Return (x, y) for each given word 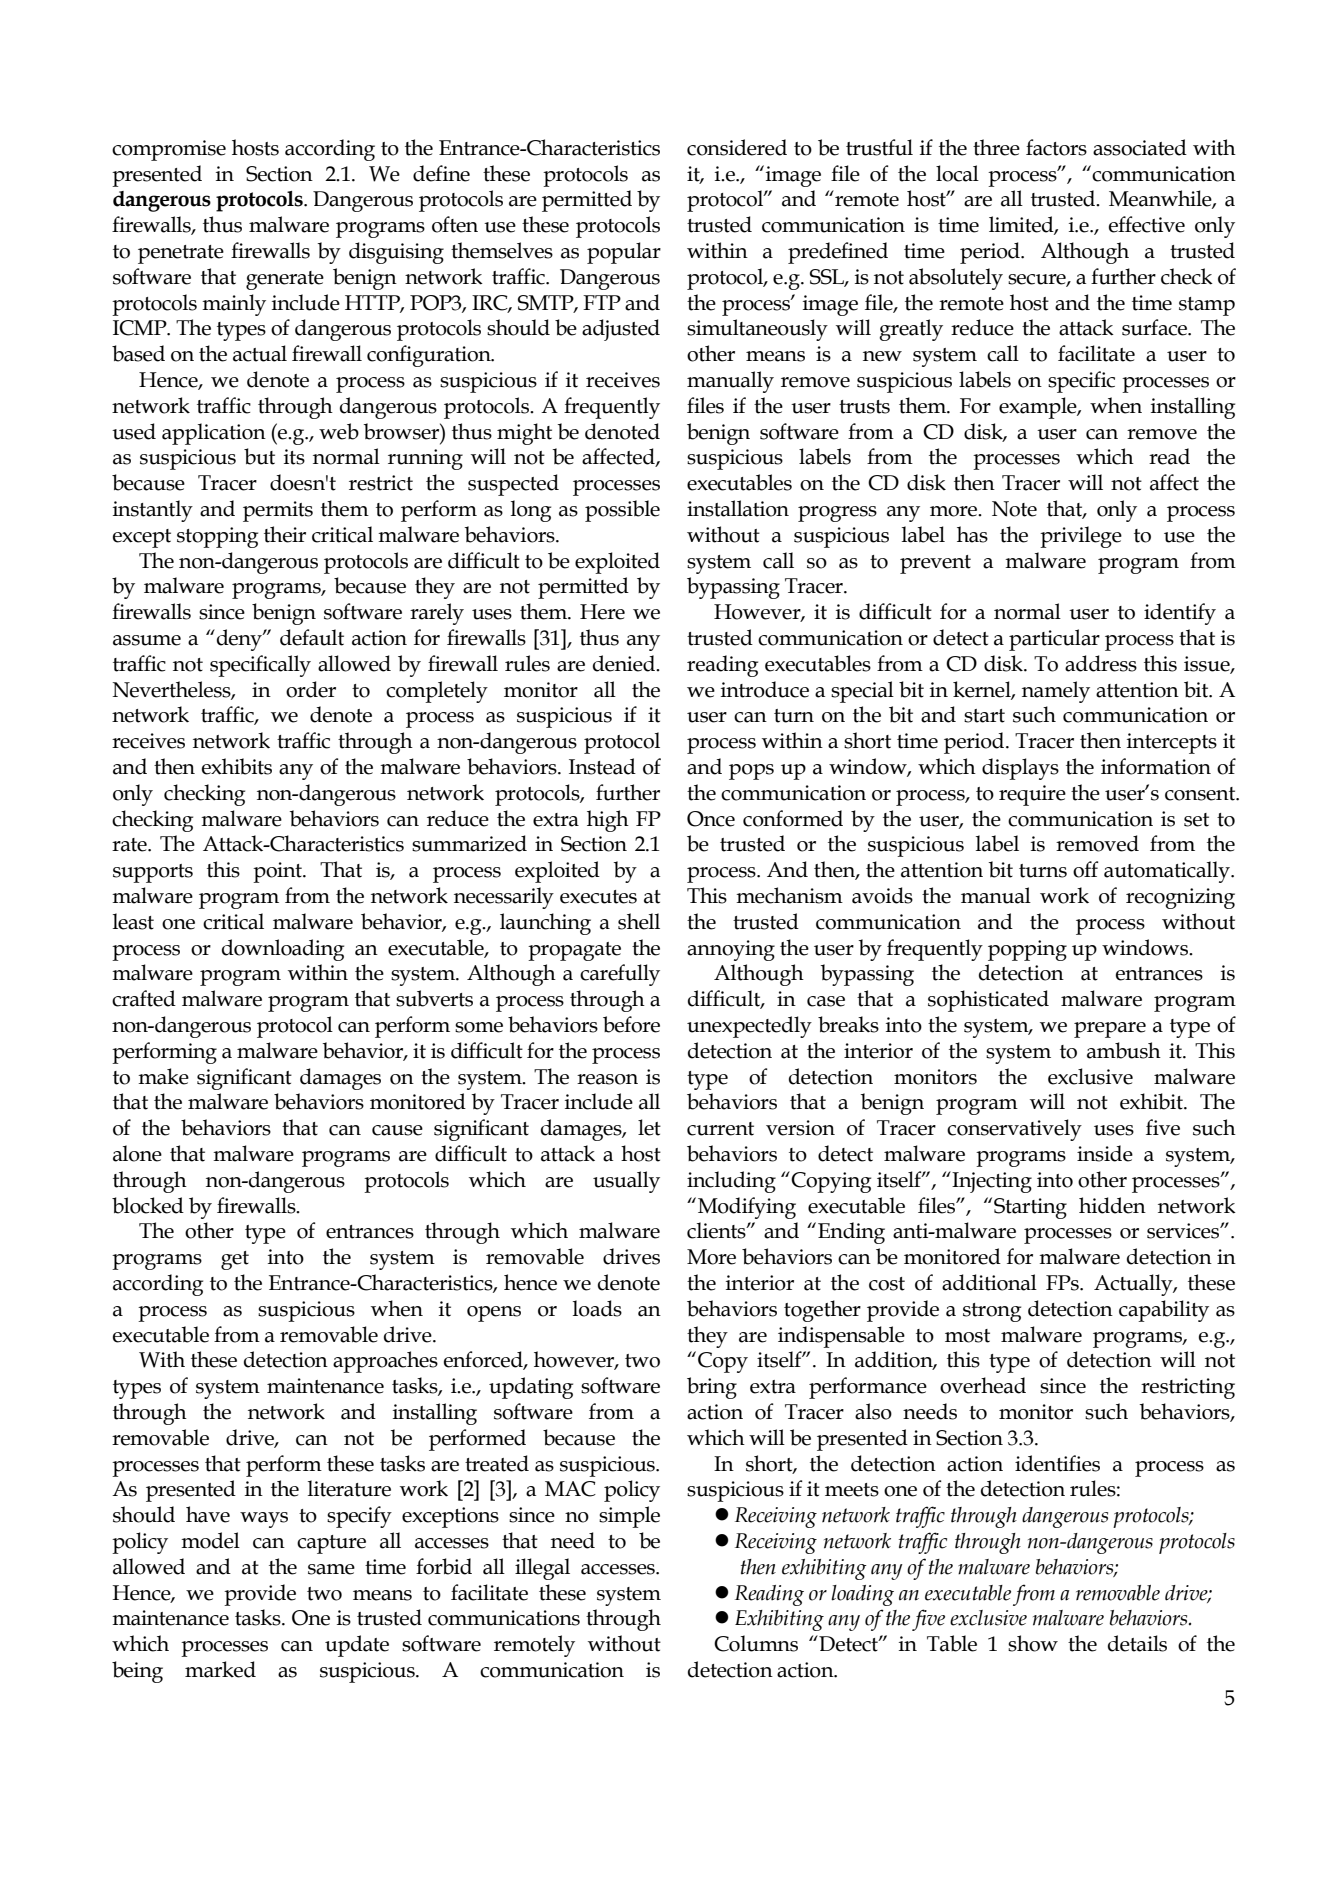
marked (220, 1669)
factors (1056, 147)
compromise (169, 150)
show (1033, 1643)
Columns (756, 1643)
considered (737, 147)
